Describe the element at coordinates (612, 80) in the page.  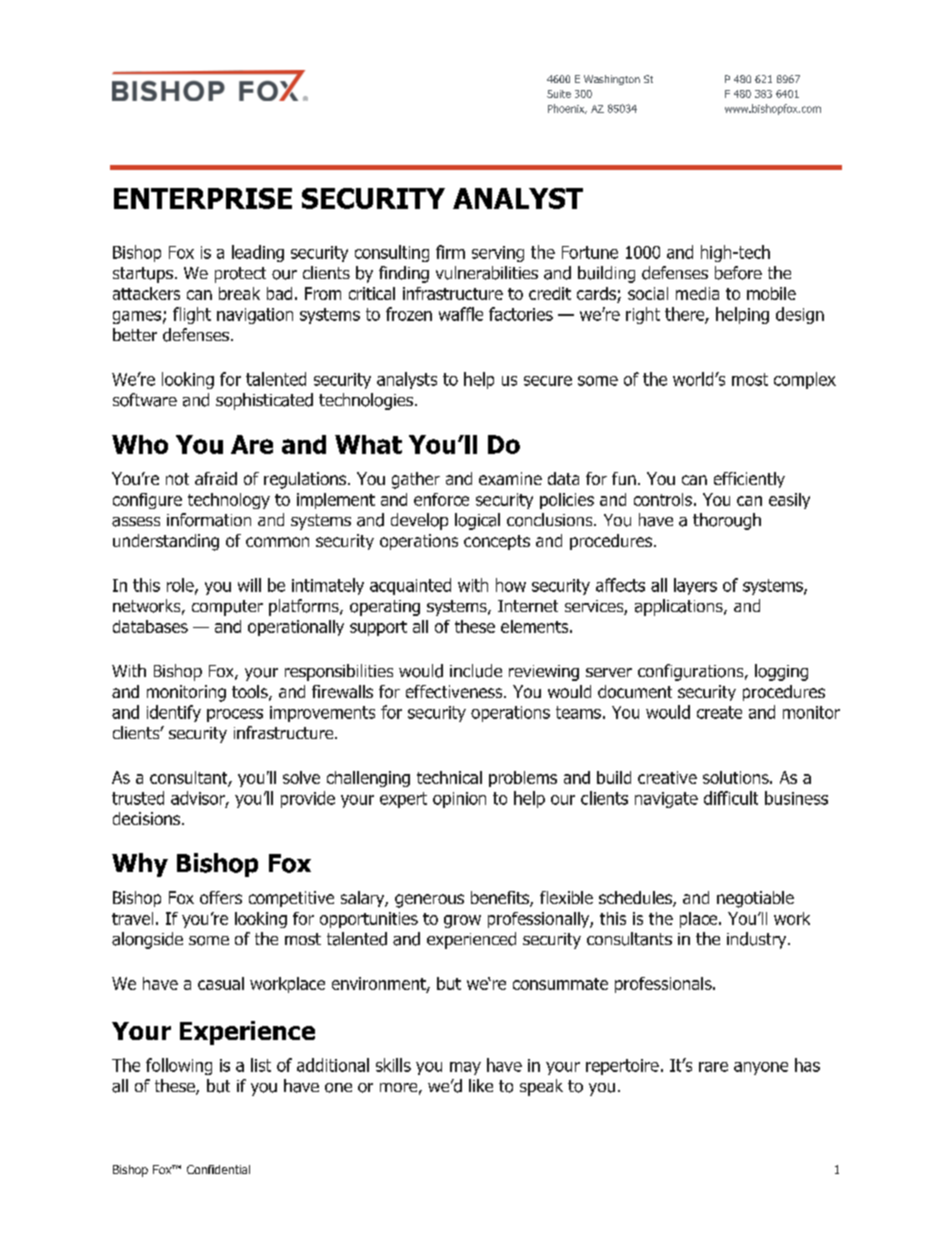
I see `Washington` at that location.
